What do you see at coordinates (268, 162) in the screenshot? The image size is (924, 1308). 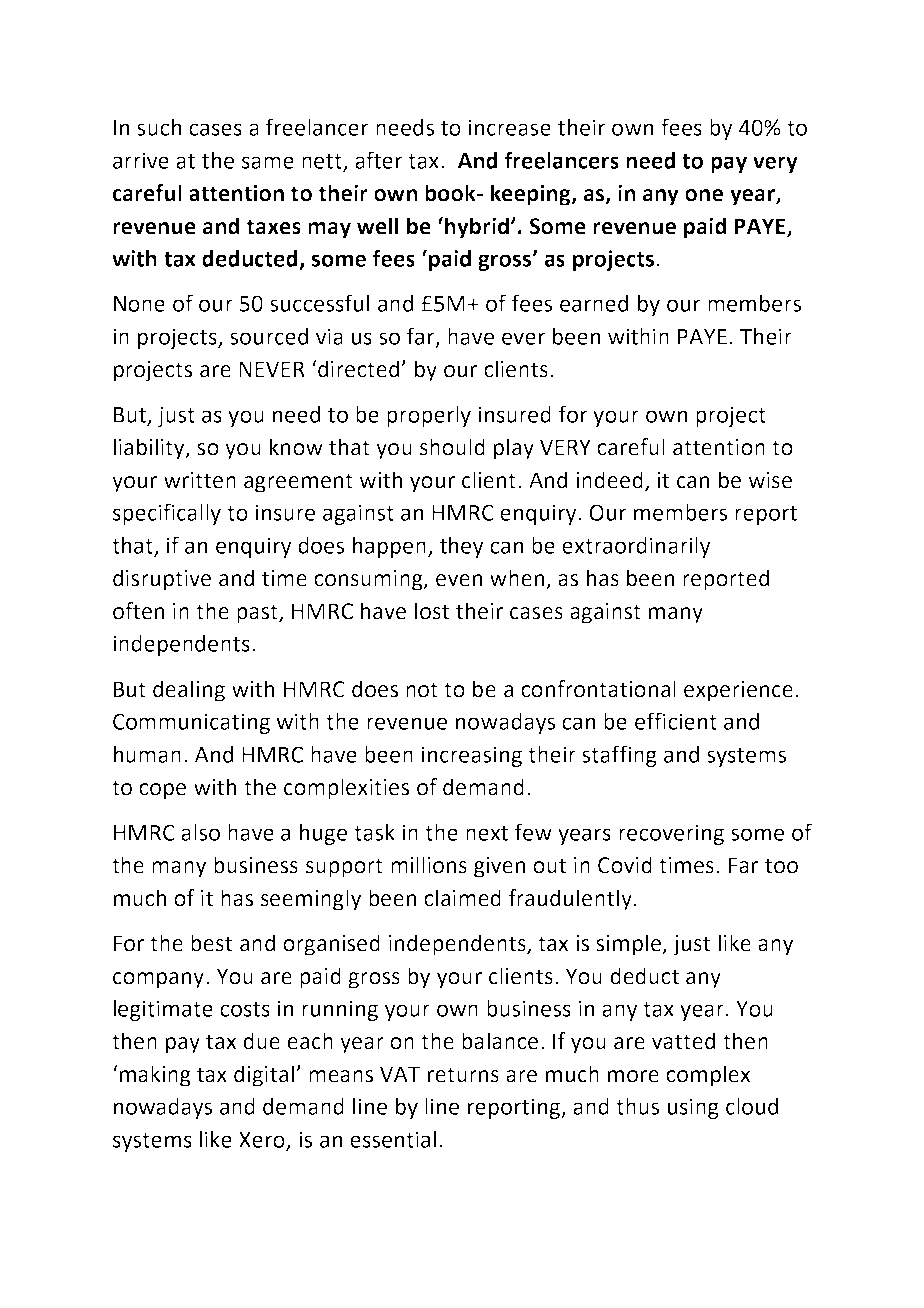 I see `same` at bounding box center [268, 162].
